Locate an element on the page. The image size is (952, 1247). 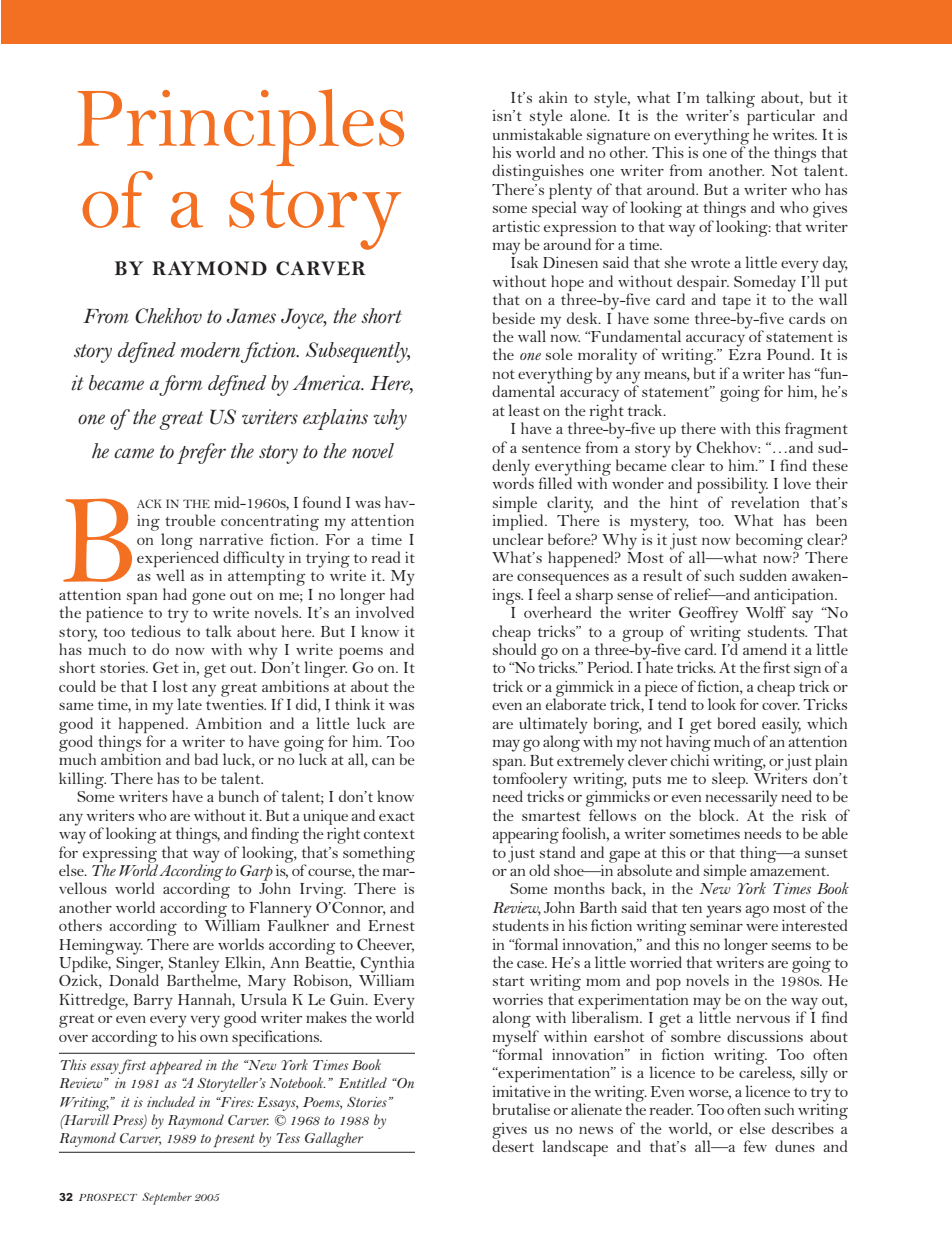
amend is located at coordinates (765, 649).
